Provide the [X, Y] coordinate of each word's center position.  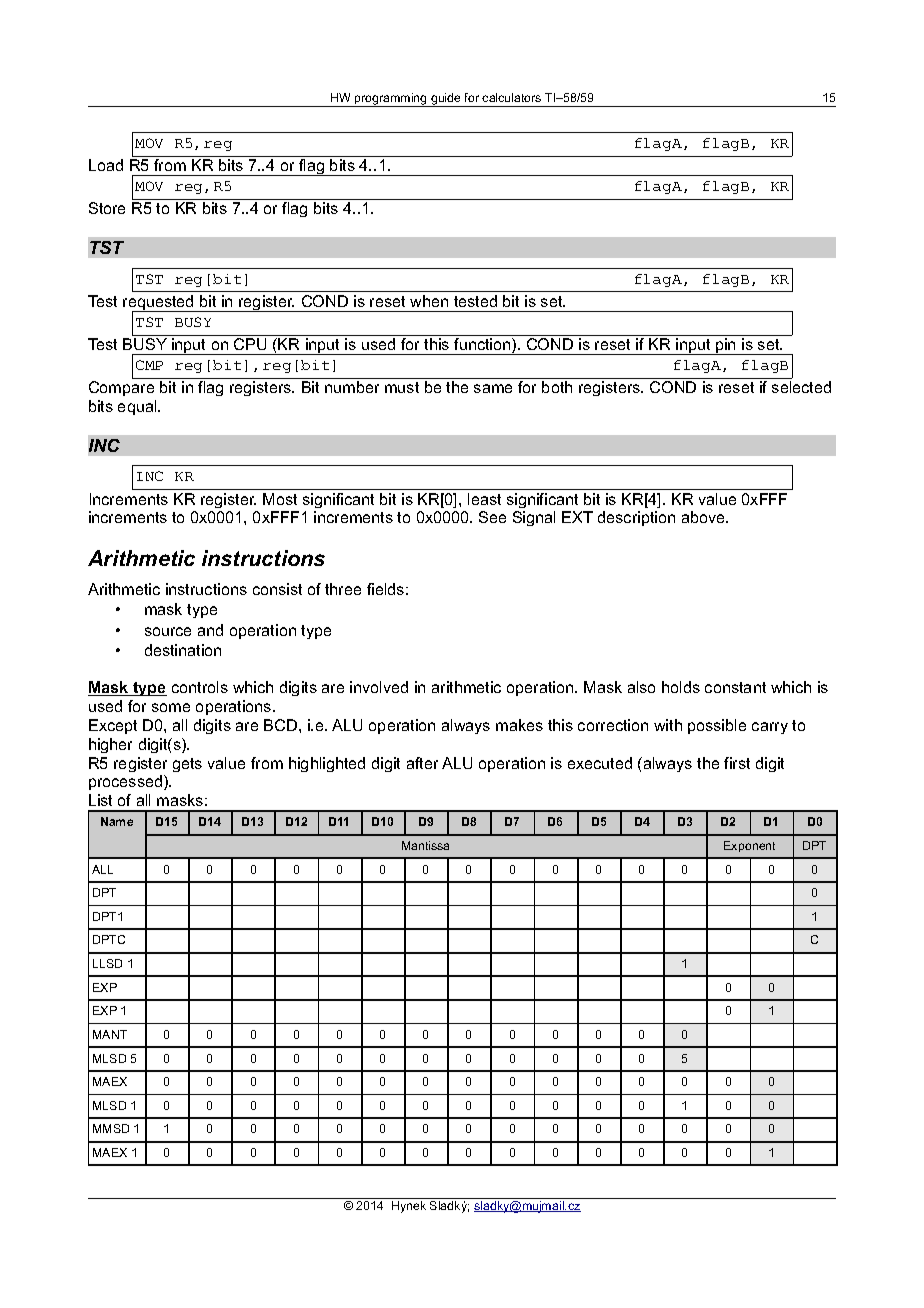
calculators [511, 97]
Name [117, 821]
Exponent [749, 846]
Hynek [409, 1207]
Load [106, 165]
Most [280, 499]
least [484, 499]
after [422, 763]
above [704, 517]
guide [446, 100]
